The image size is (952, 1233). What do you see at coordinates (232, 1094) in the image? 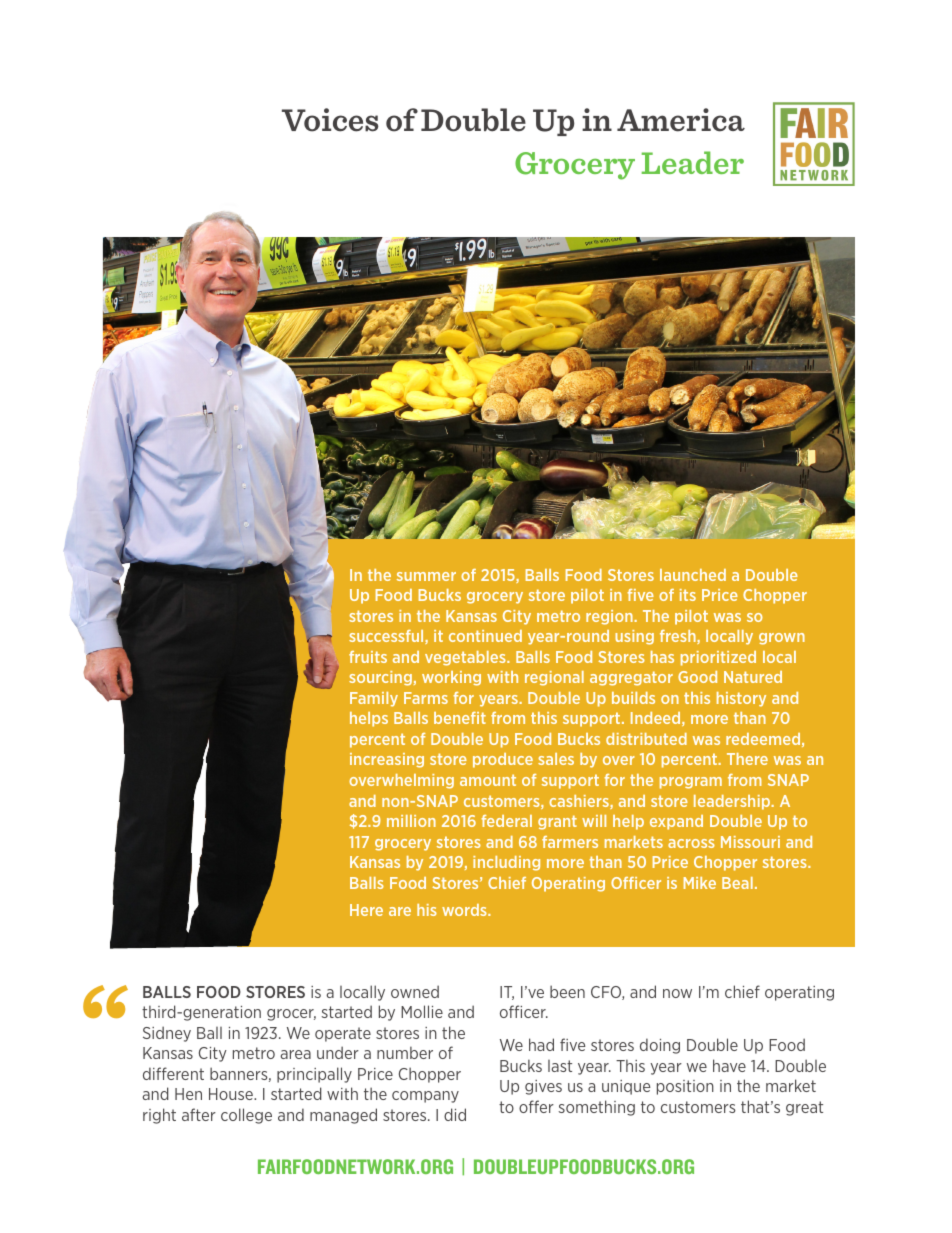
I see `House` at bounding box center [232, 1094].
